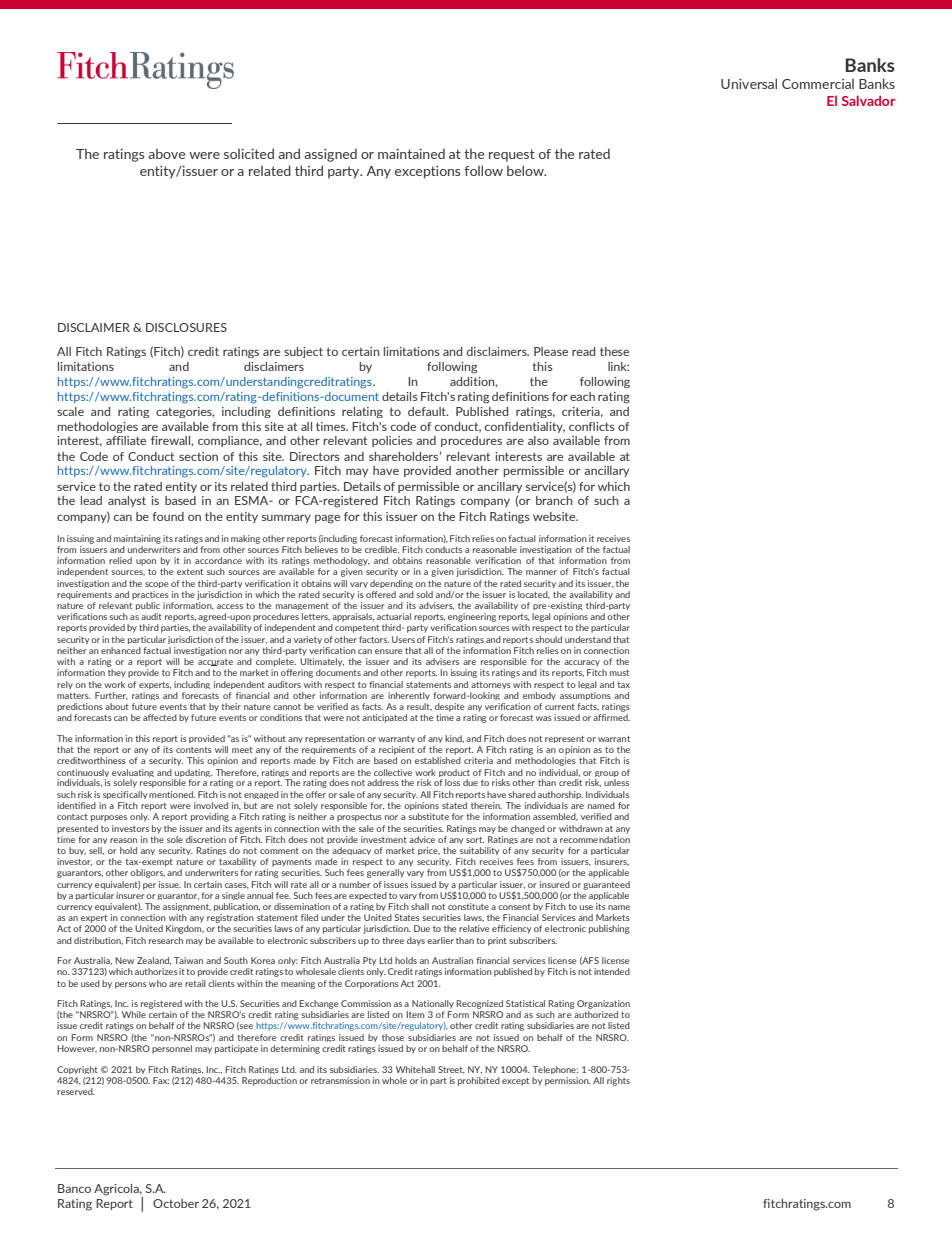 This screenshot has height=1233, width=952. I want to click on request, so click(512, 155).
